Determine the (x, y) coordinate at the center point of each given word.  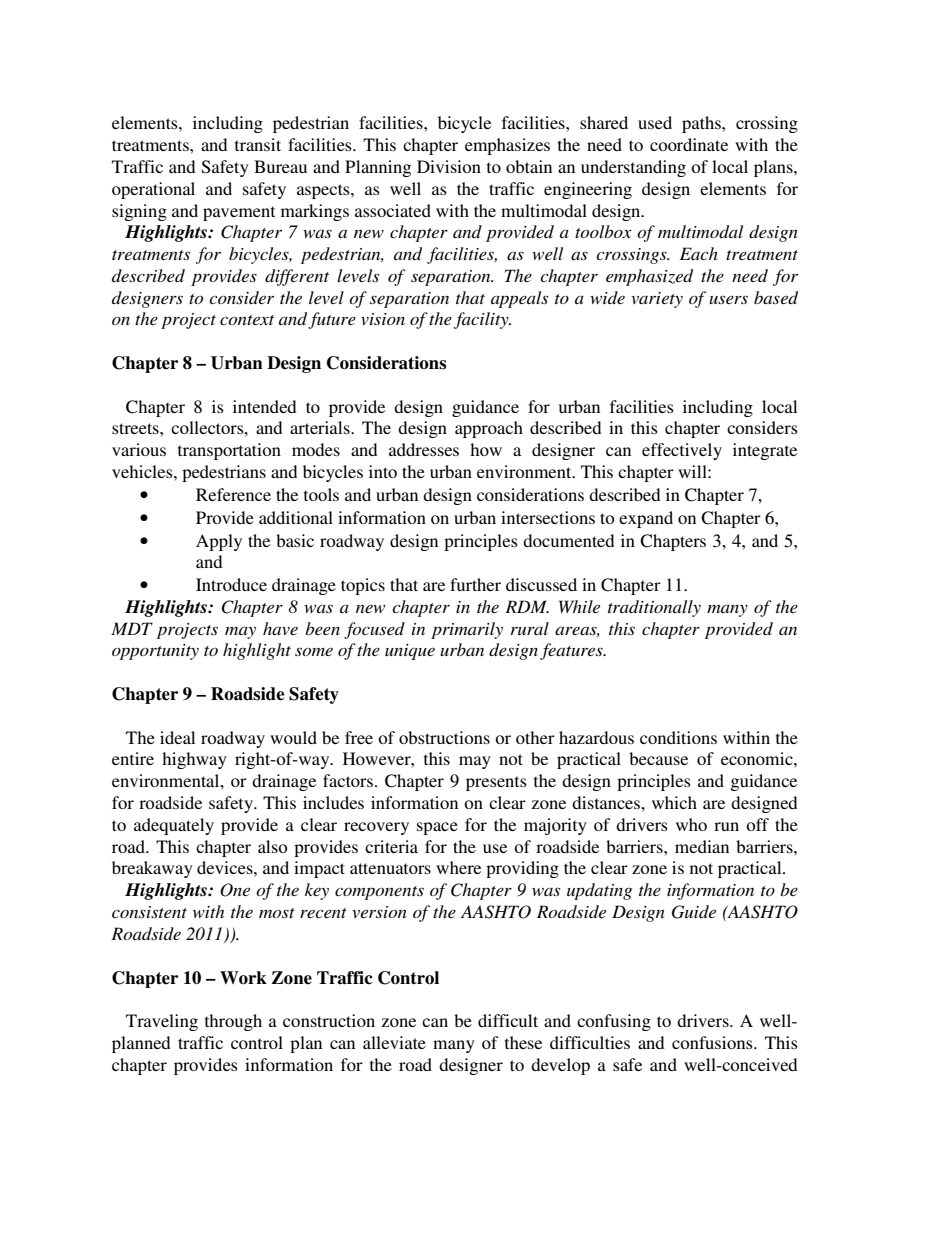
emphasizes (507, 146)
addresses (424, 449)
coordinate (689, 144)
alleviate (394, 1042)
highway (194, 760)
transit (258, 144)
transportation (229, 451)
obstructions (444, 737)
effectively (682, 451)
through (233, 1022)
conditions (678, 737)
